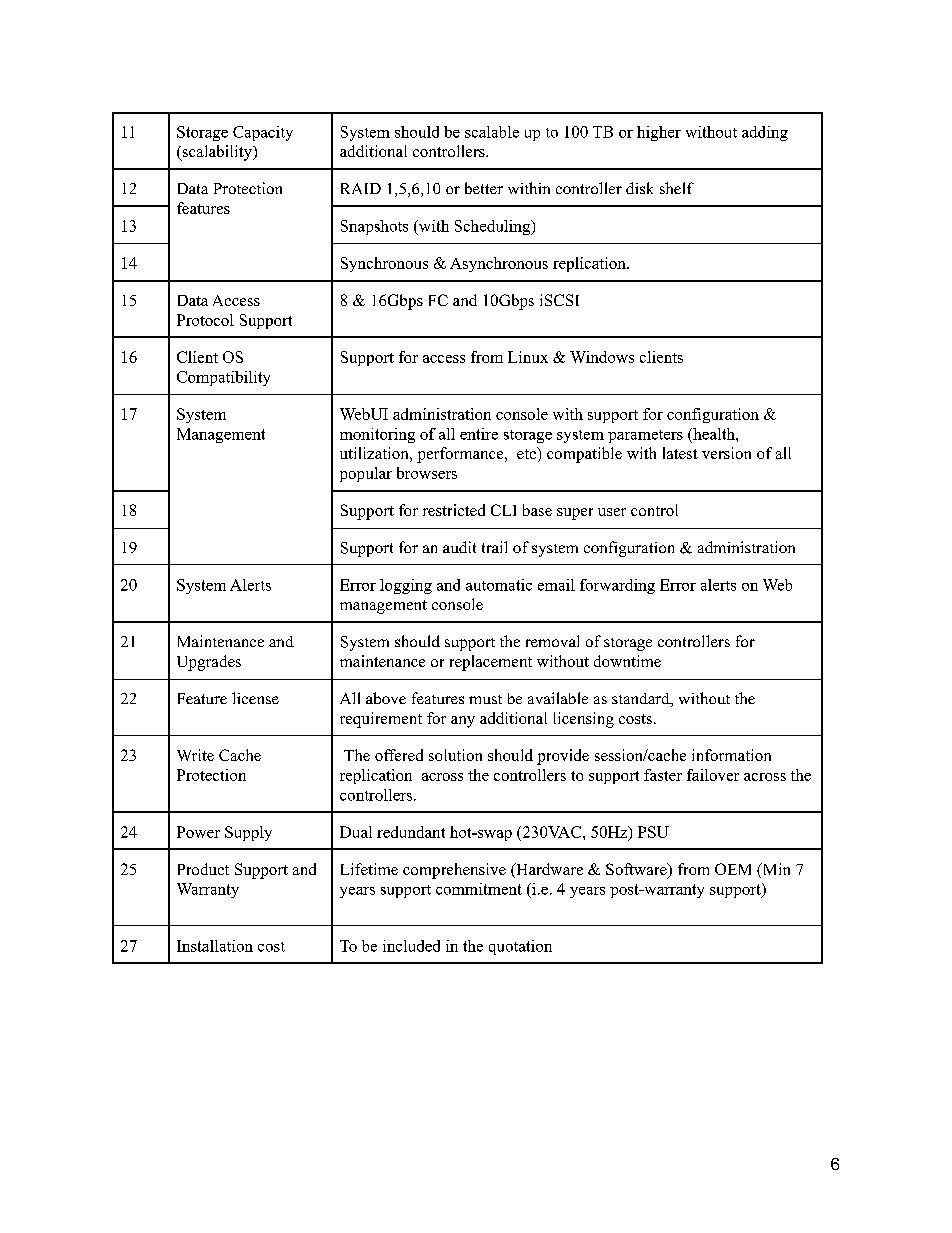  What do you see at coordinates (492, 132) in the page?
I see `scalable` at bounding box center [492, 132].
